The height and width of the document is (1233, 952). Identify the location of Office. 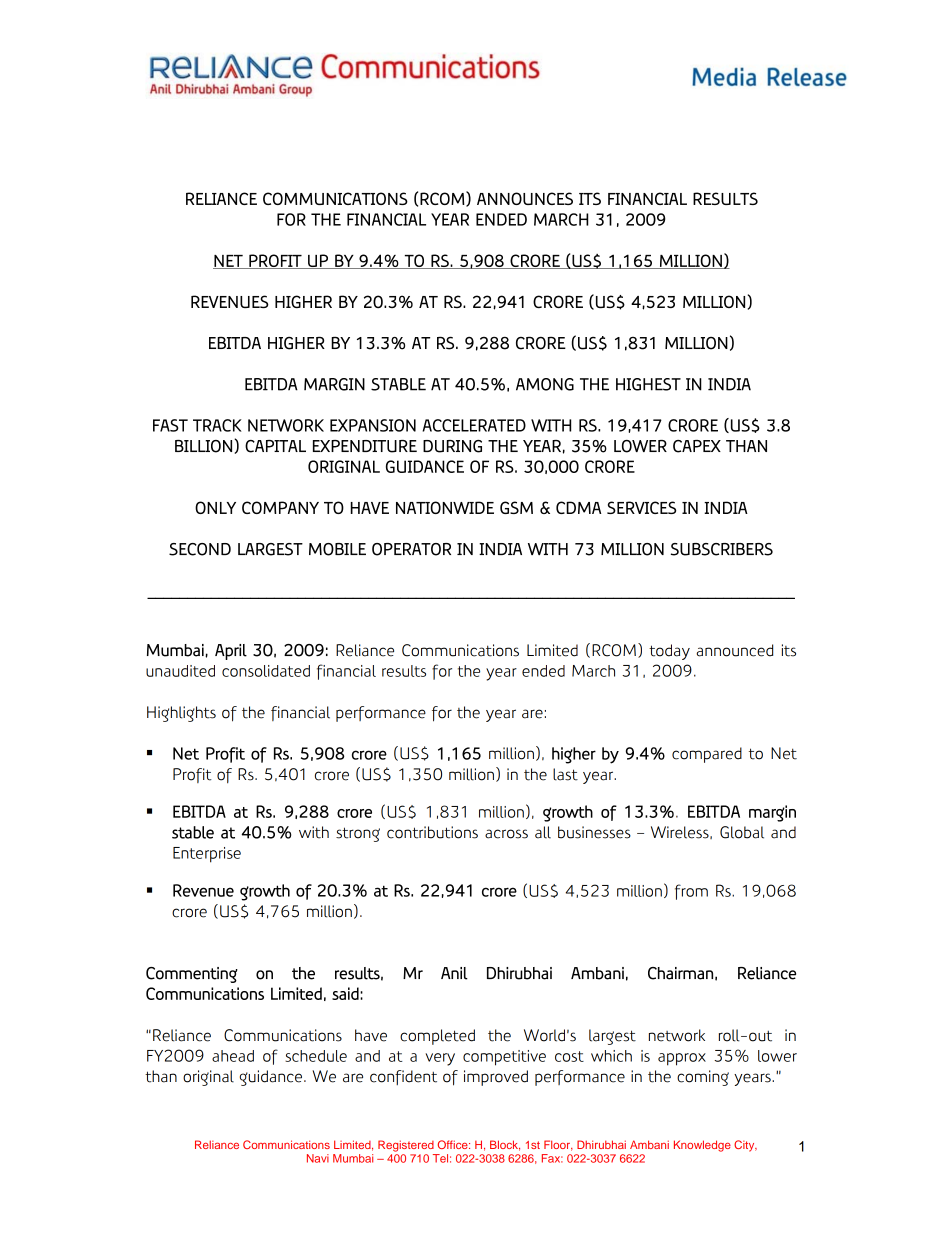
(453, 1144).
